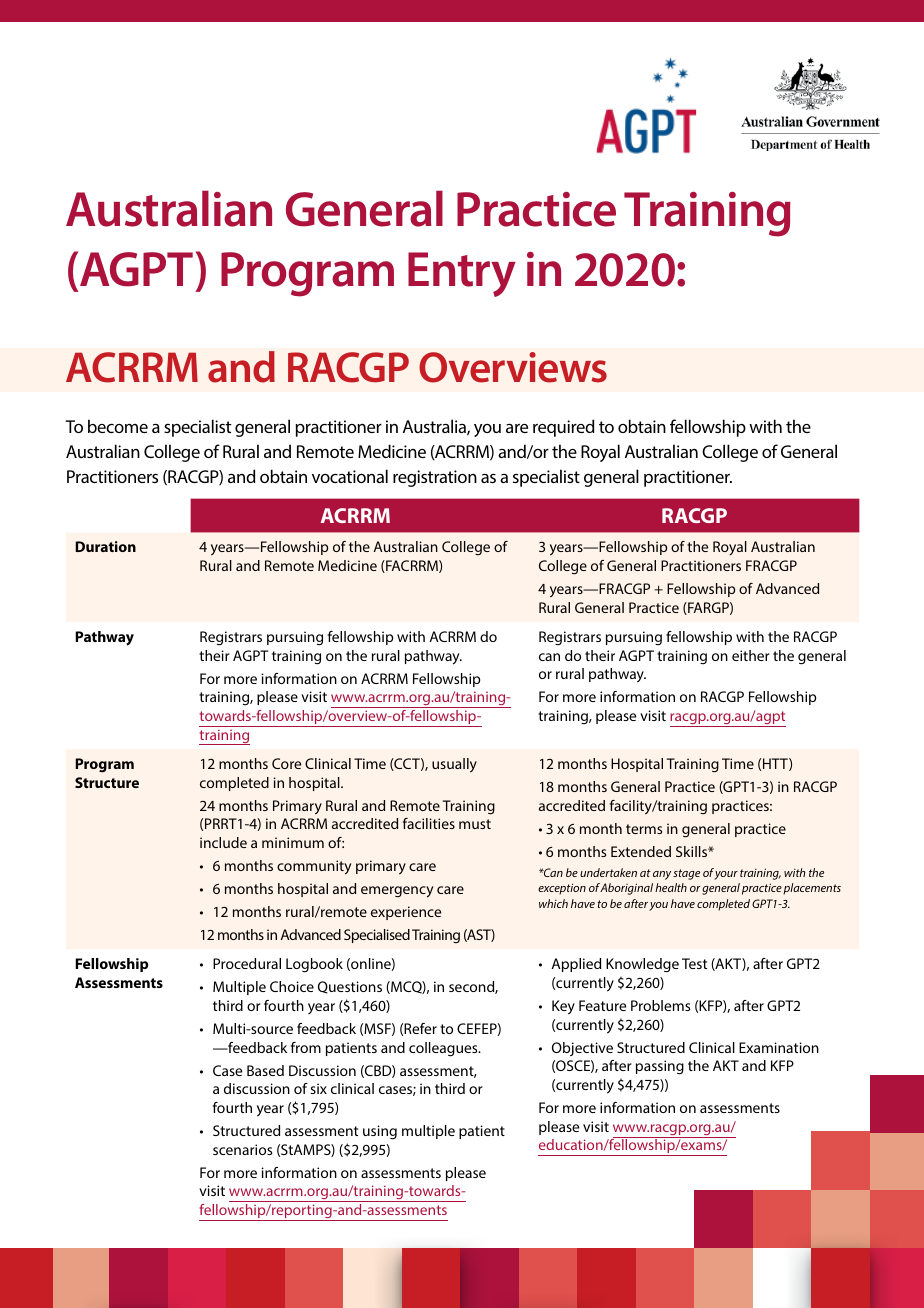 Image resolution: width=924 pixels, height=1308 pixels. Describe the element at coordinates (105, 546) in the screenshot. I see `Duration` at that location.
